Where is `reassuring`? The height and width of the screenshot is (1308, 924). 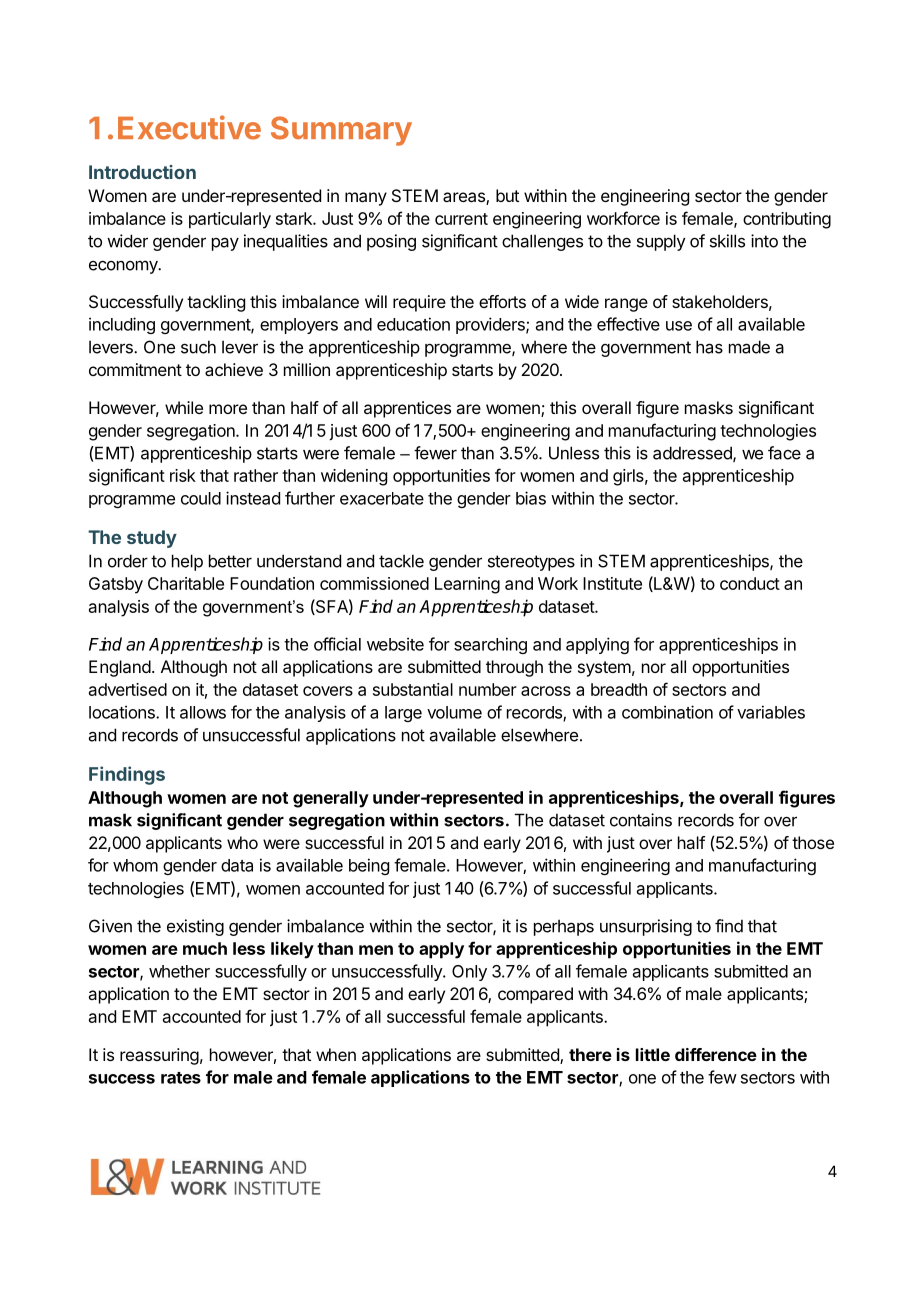
reassuring is located at coordinates (159, 1056).
